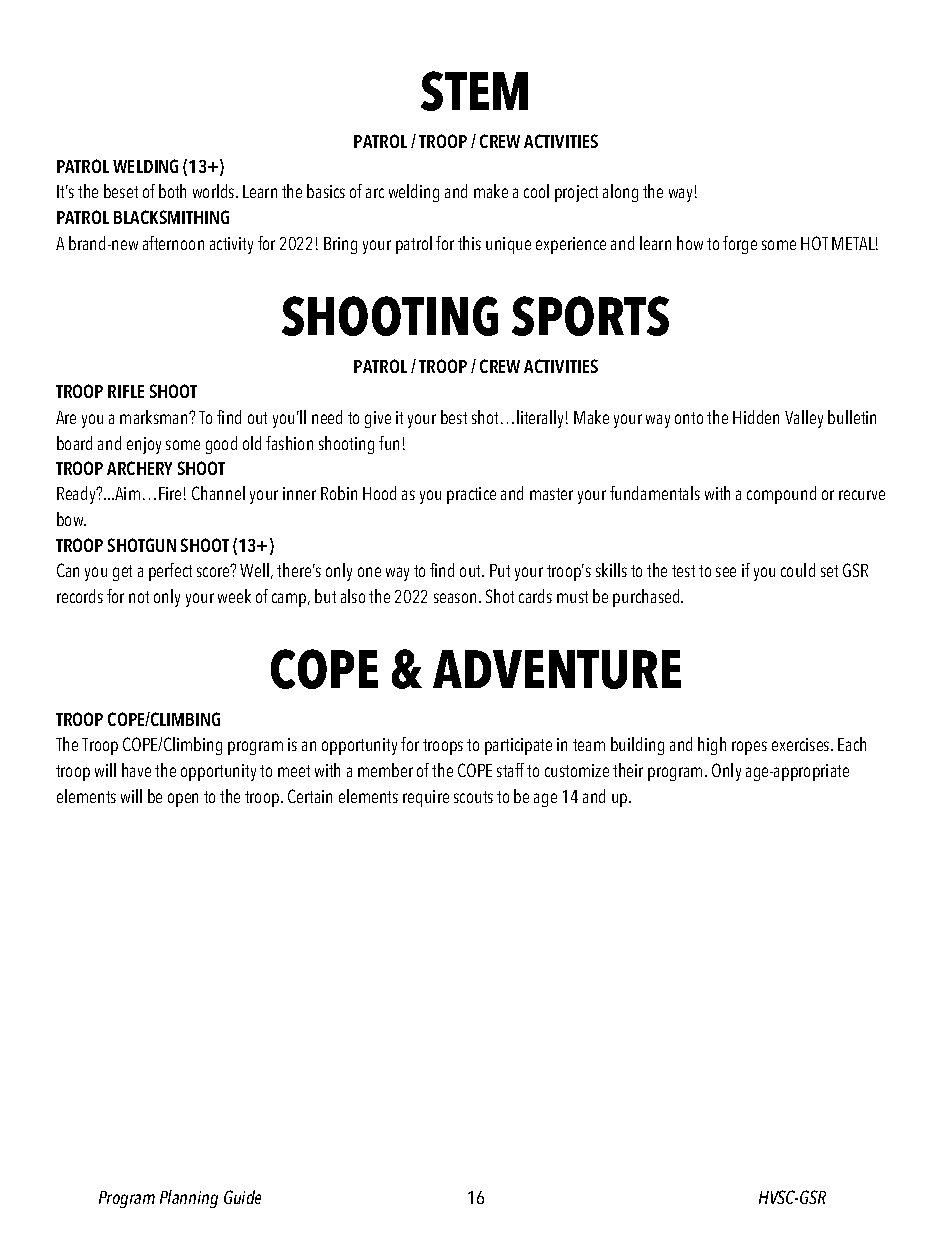 The image size is (952, 1233). Describe the element at coordinates (474, 91) in the image. I see `STEM` at that location.
